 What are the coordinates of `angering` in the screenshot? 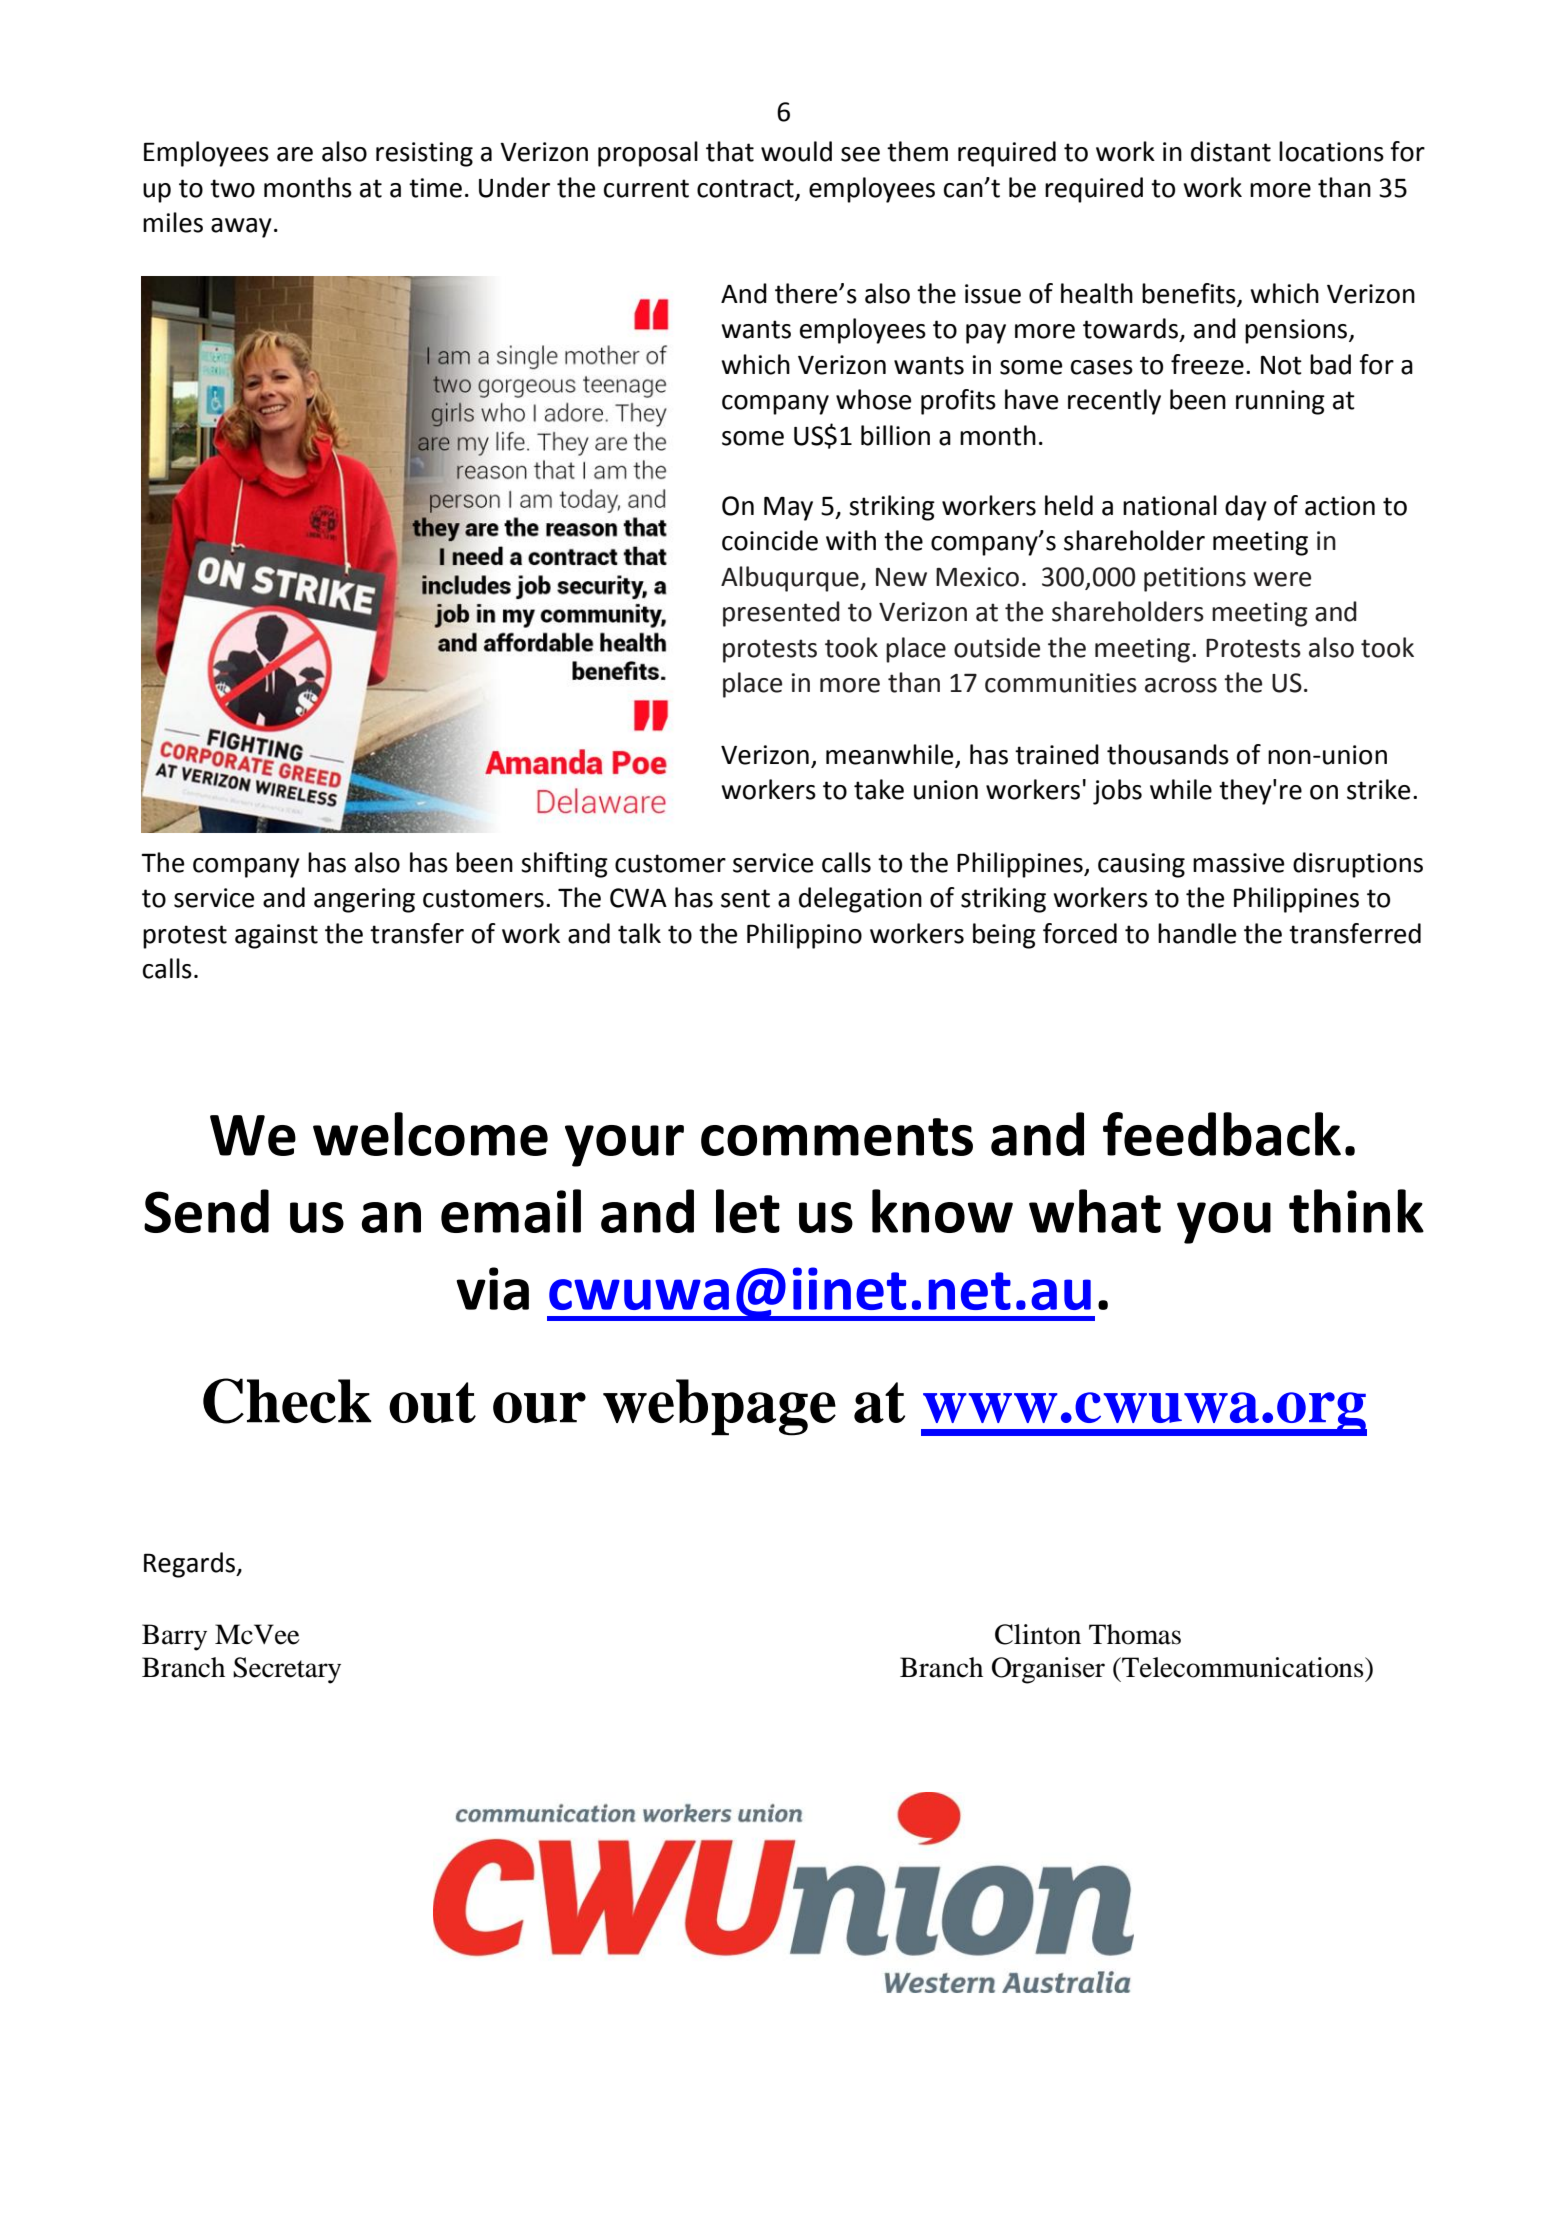 It's located at (364, 900).
